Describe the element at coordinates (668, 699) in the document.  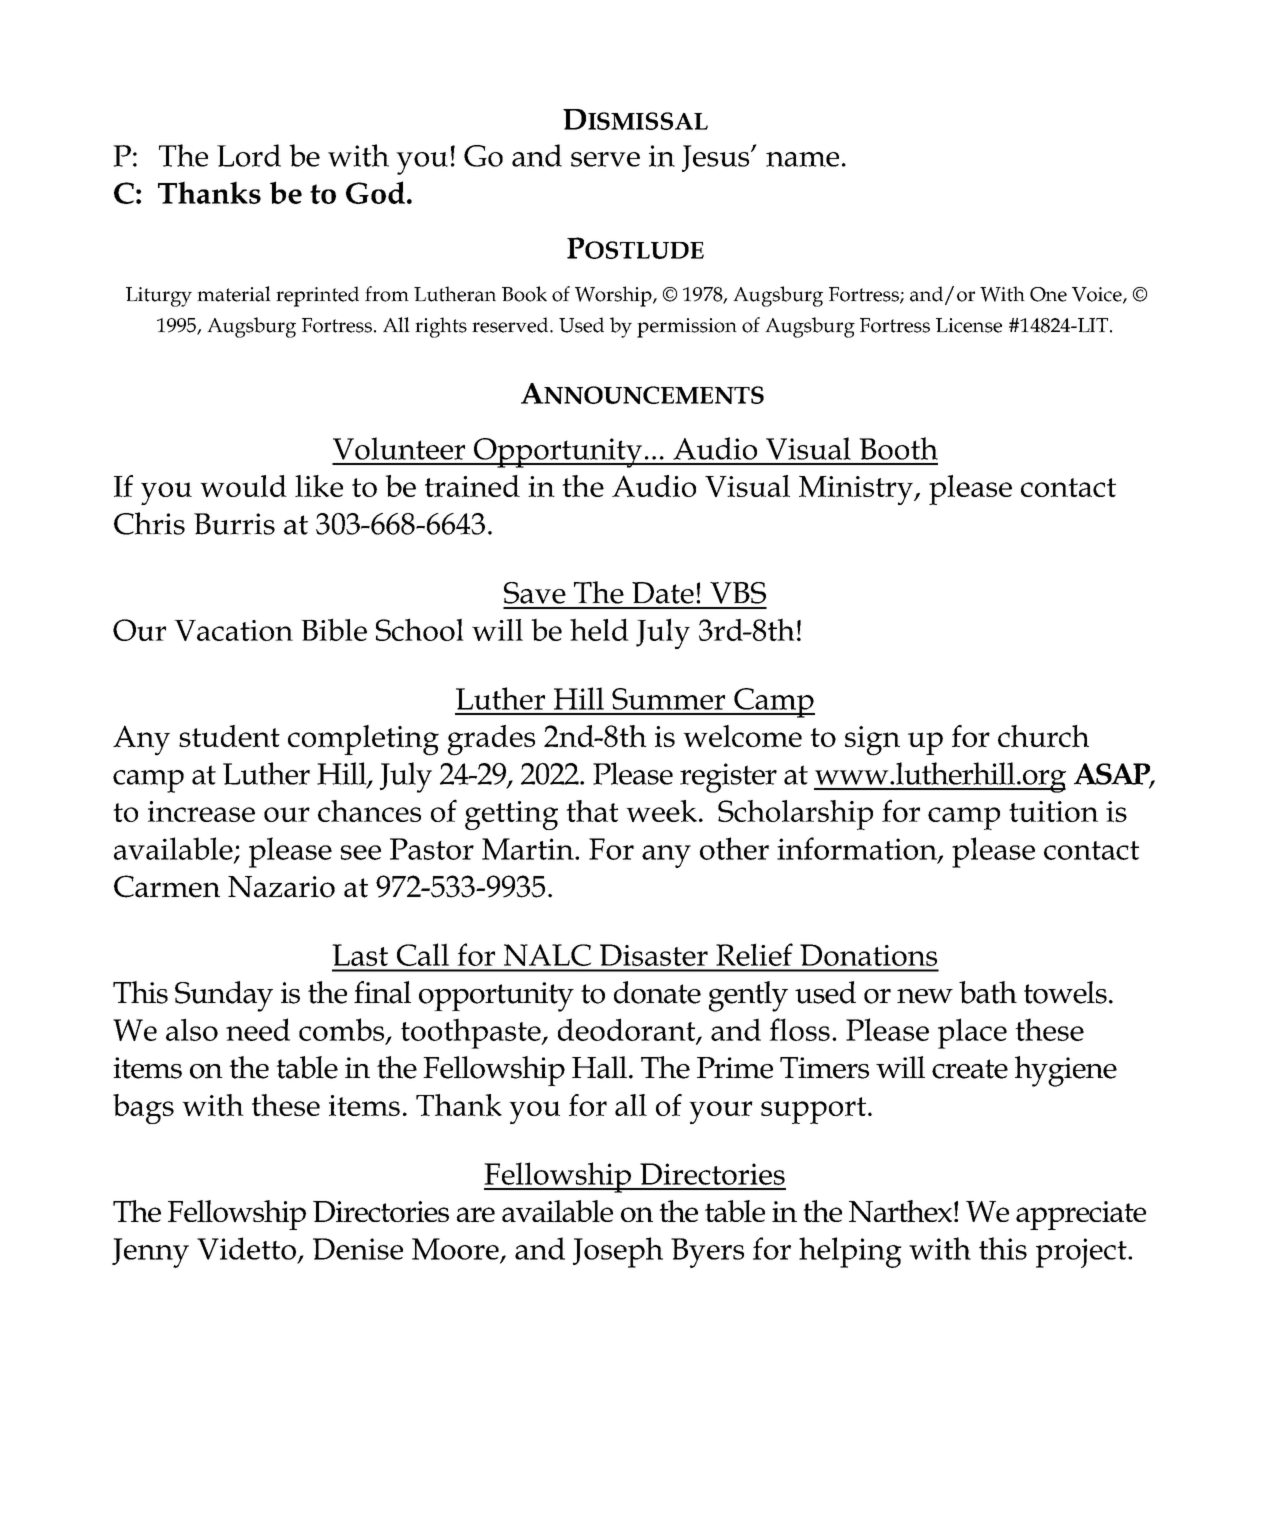
I see `Summer` at that location.
